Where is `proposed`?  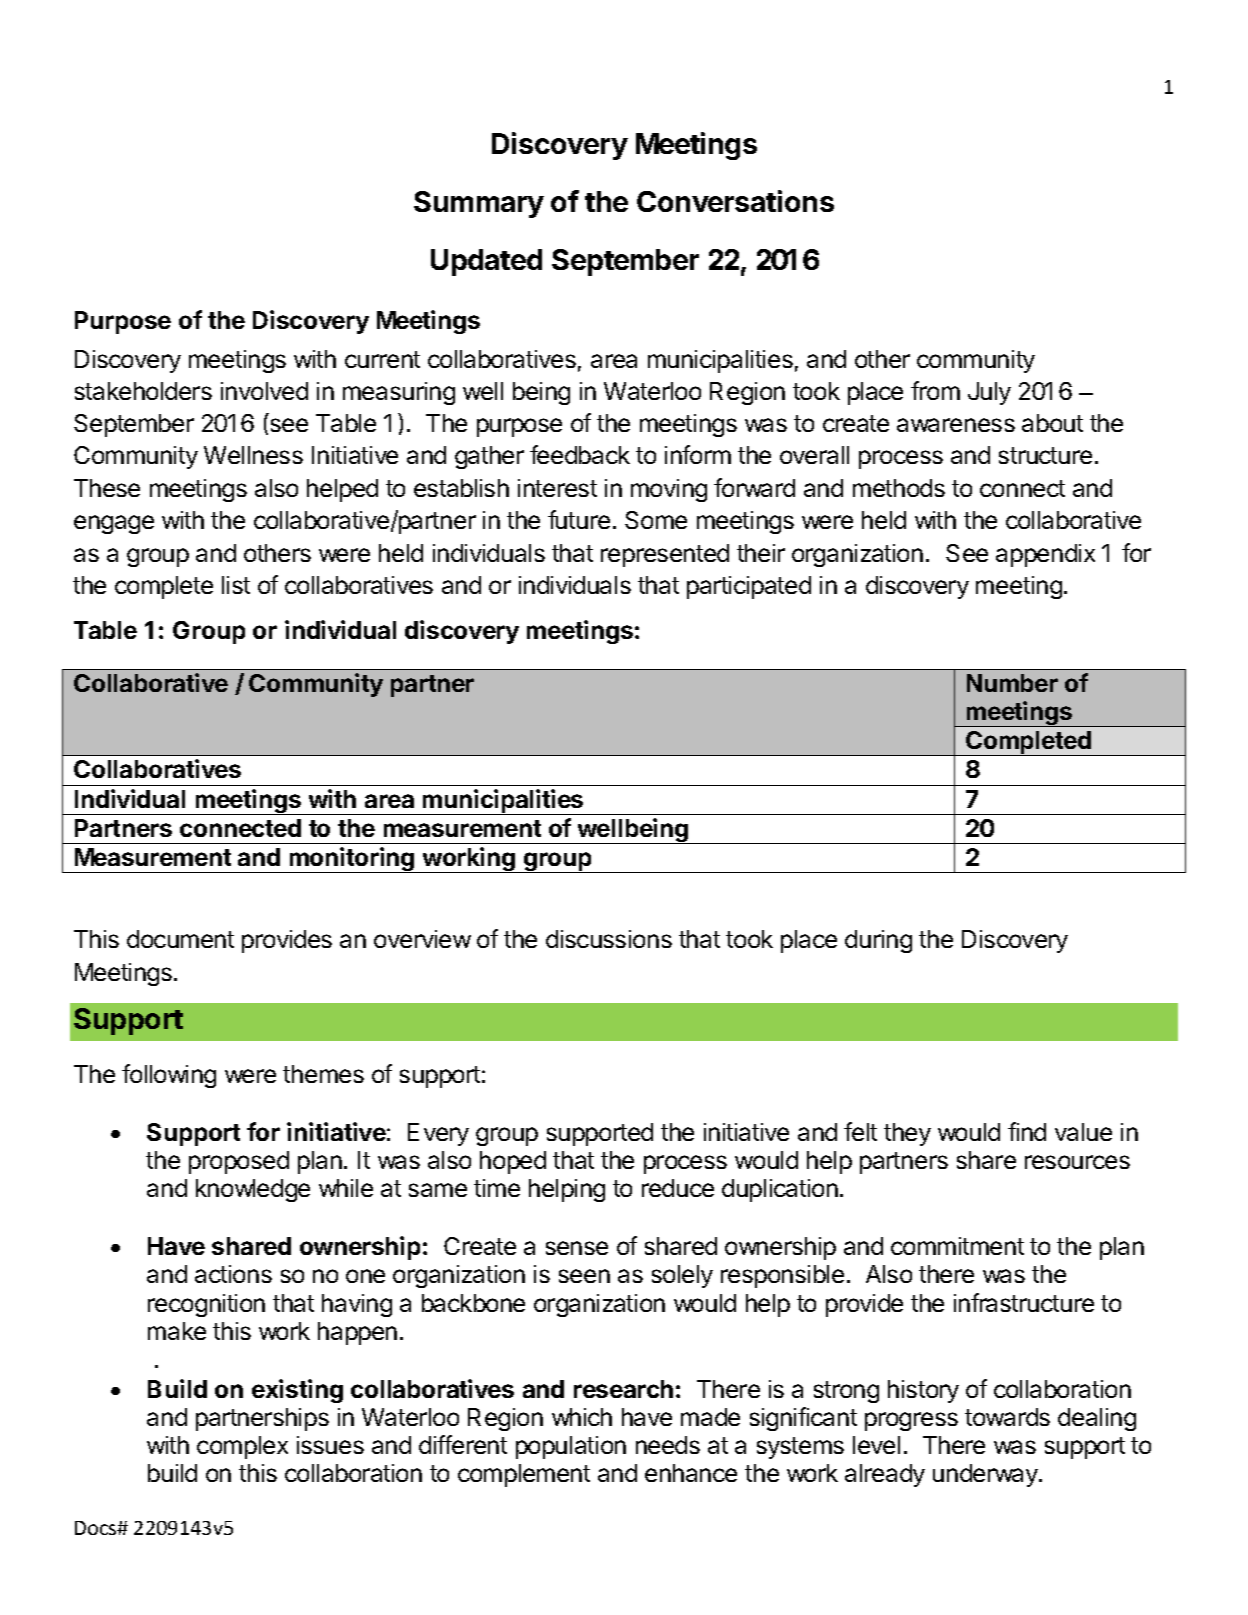 proposed is located at coordinates (239, 1162).
